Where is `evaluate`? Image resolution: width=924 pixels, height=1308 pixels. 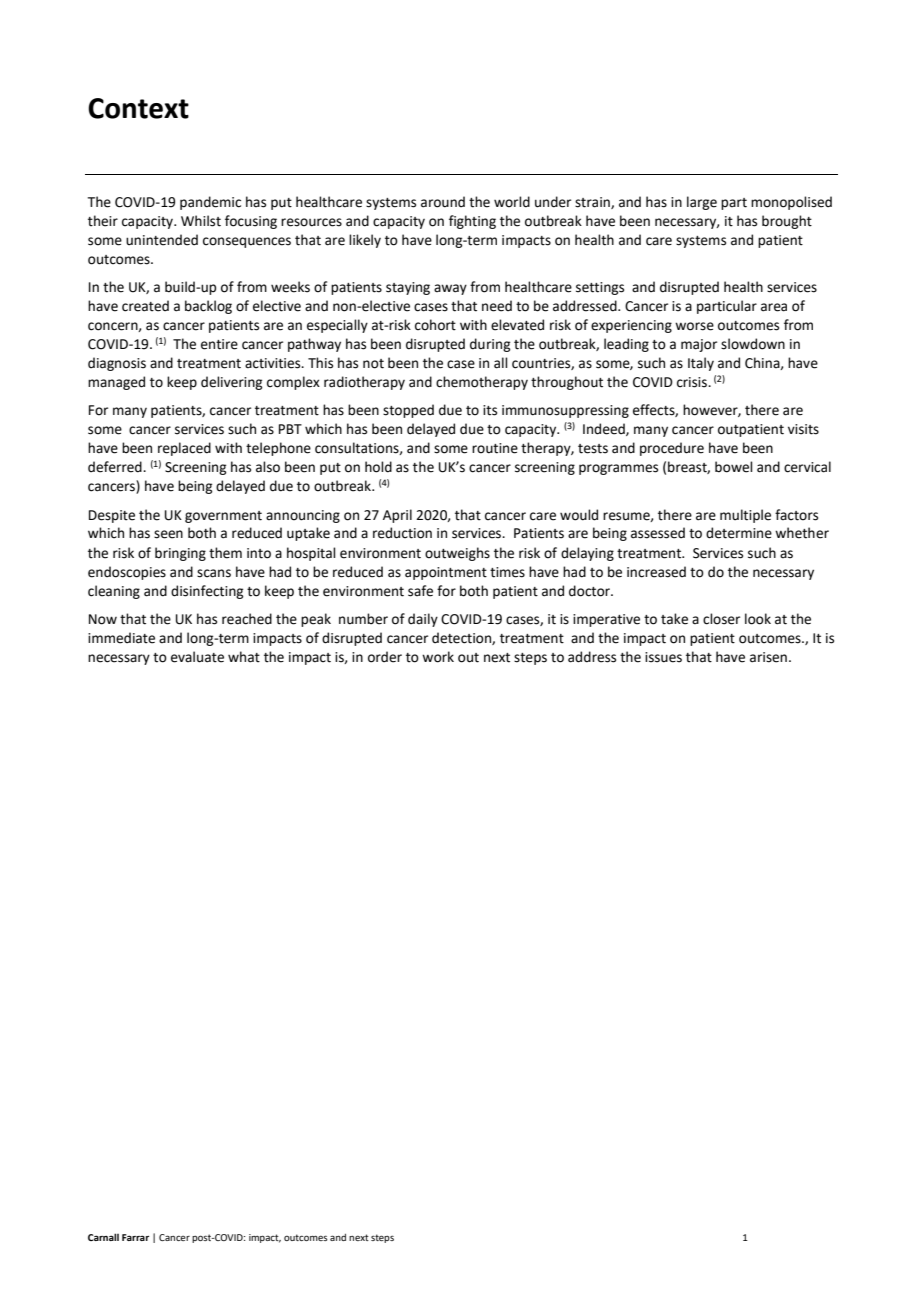 evaluate is located at coordinates (197, 657).
